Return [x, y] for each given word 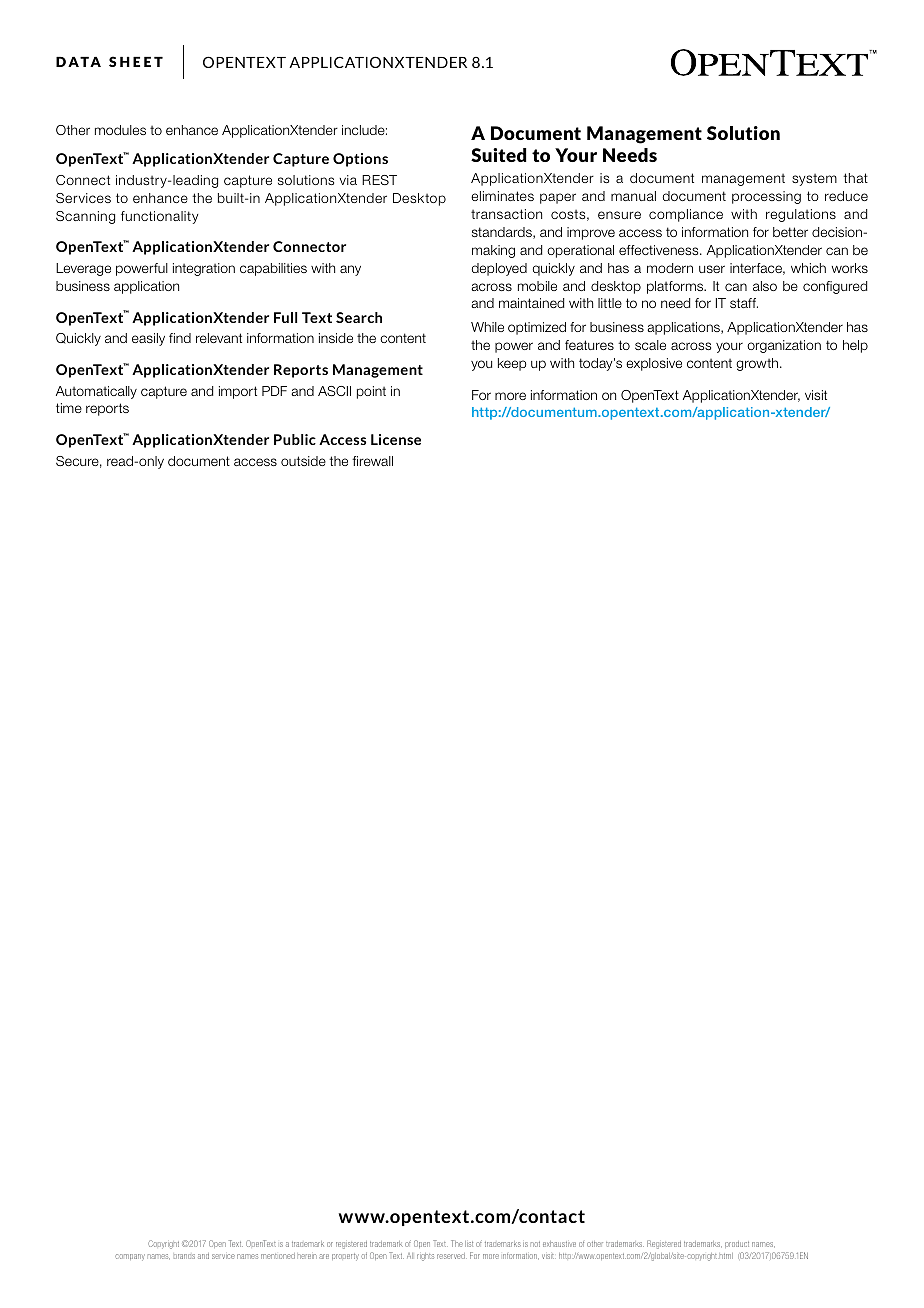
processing [766, 197]
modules [120, 130]
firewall [372, 461]
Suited [498, 155]
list [469, 1244]
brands [184, 1256]
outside [303, 461]
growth [758, 364]
